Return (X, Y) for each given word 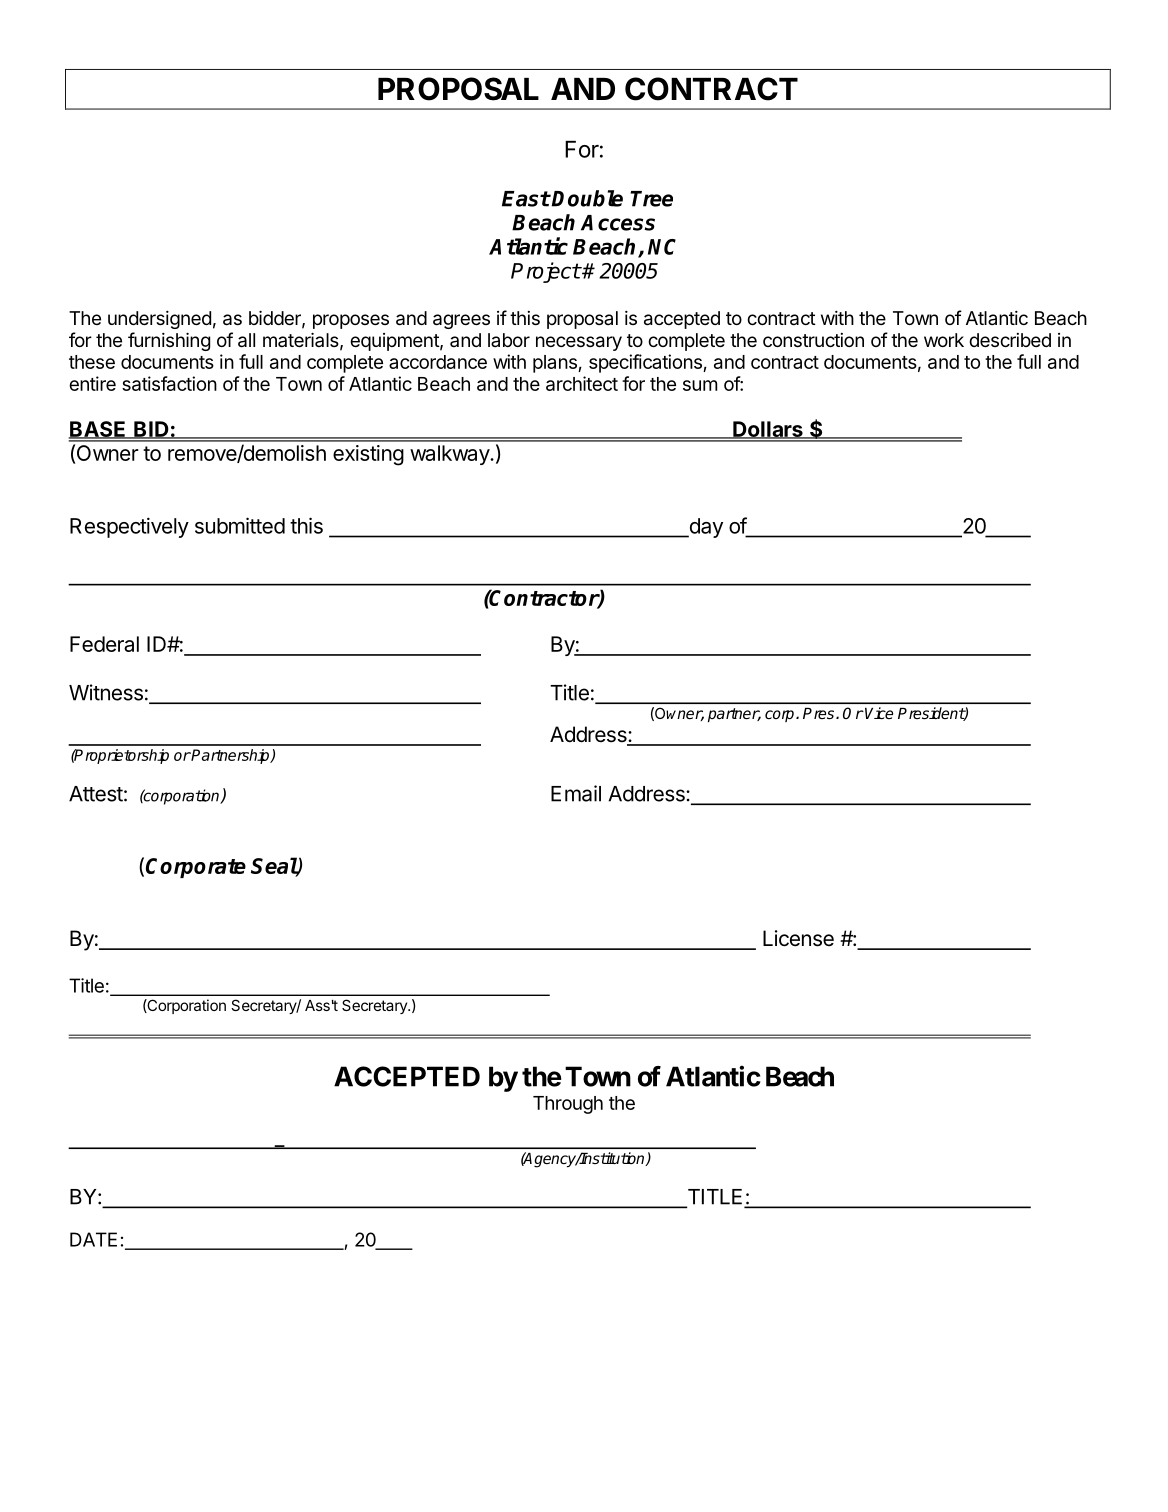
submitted (240, 525)
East (526, 199)
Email (576, 793)
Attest (96, 794)
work (944, 340)
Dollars (768, 430)
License (798, 938)
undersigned (159, 320)
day (705, 528)
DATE (93, 1239)
